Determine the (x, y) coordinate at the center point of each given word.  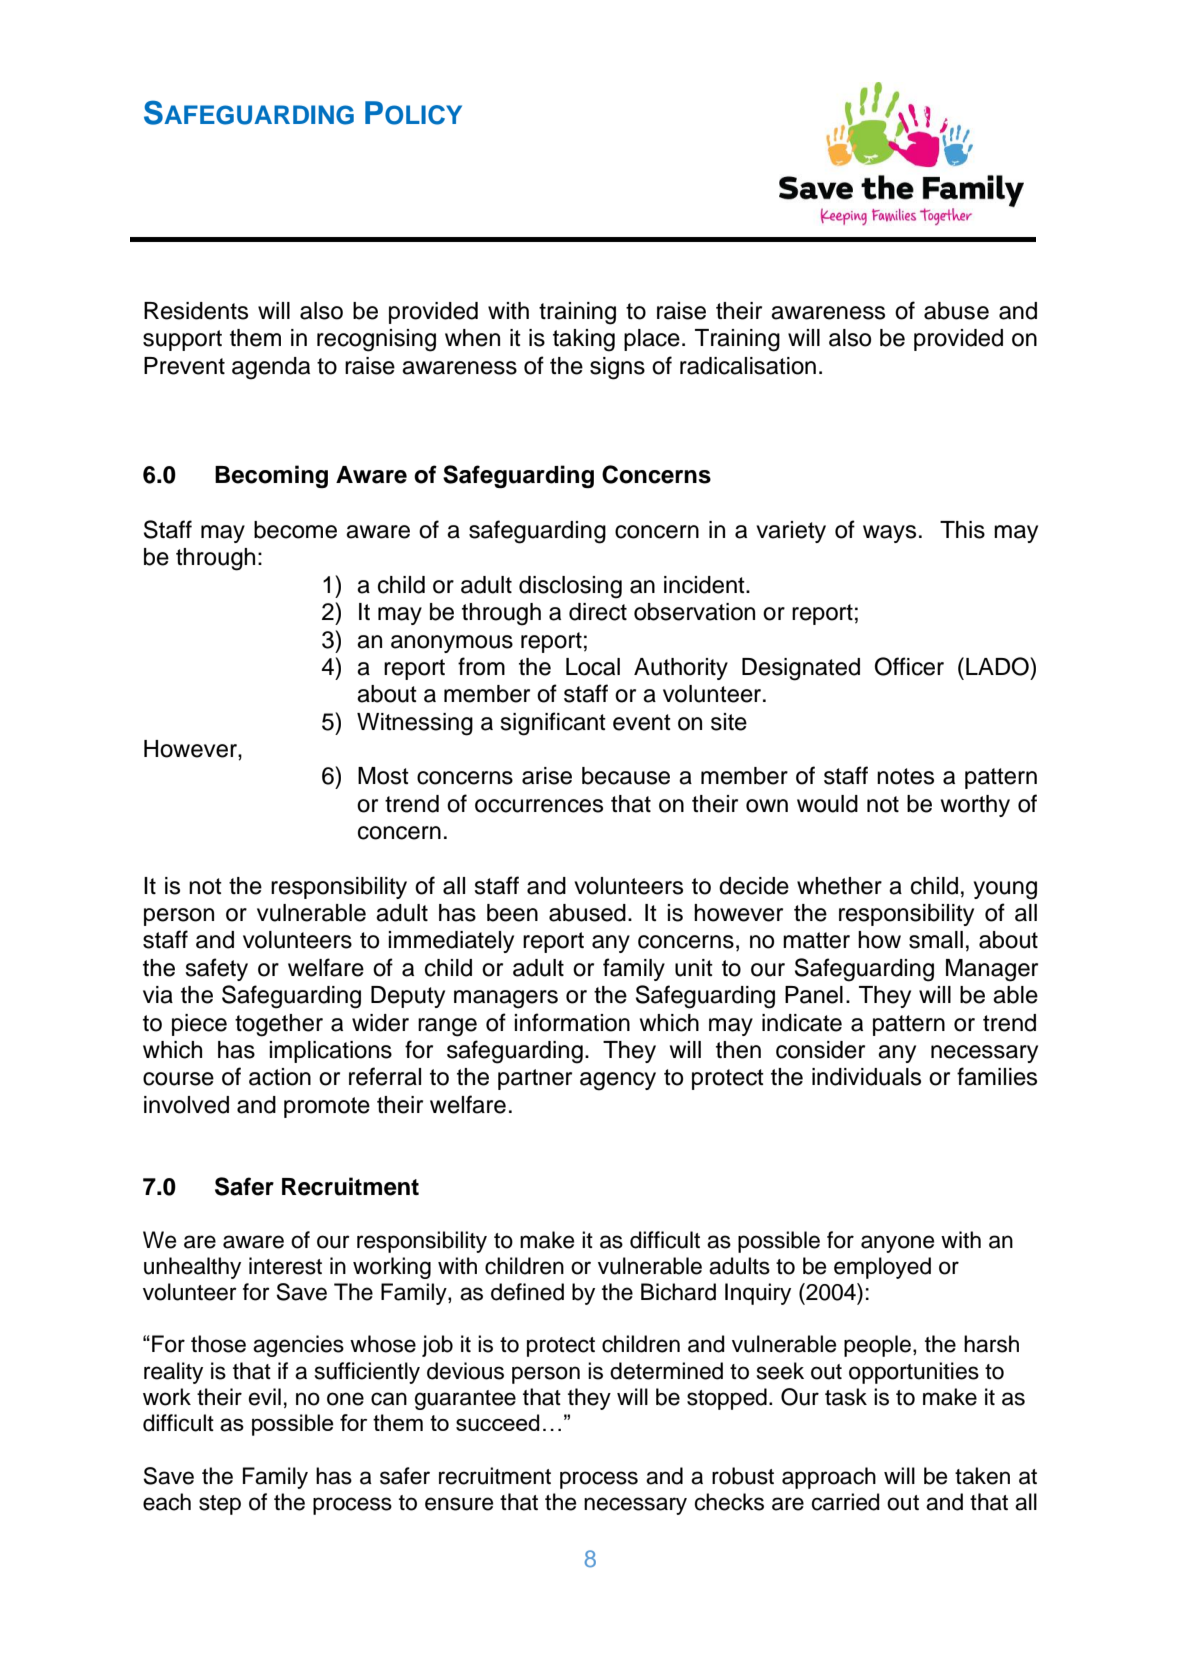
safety (216, 969)
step (220, 1505)
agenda (271, 368)
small (936, 940)
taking (584, 340)
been (512, 913)
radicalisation (748, 366)
